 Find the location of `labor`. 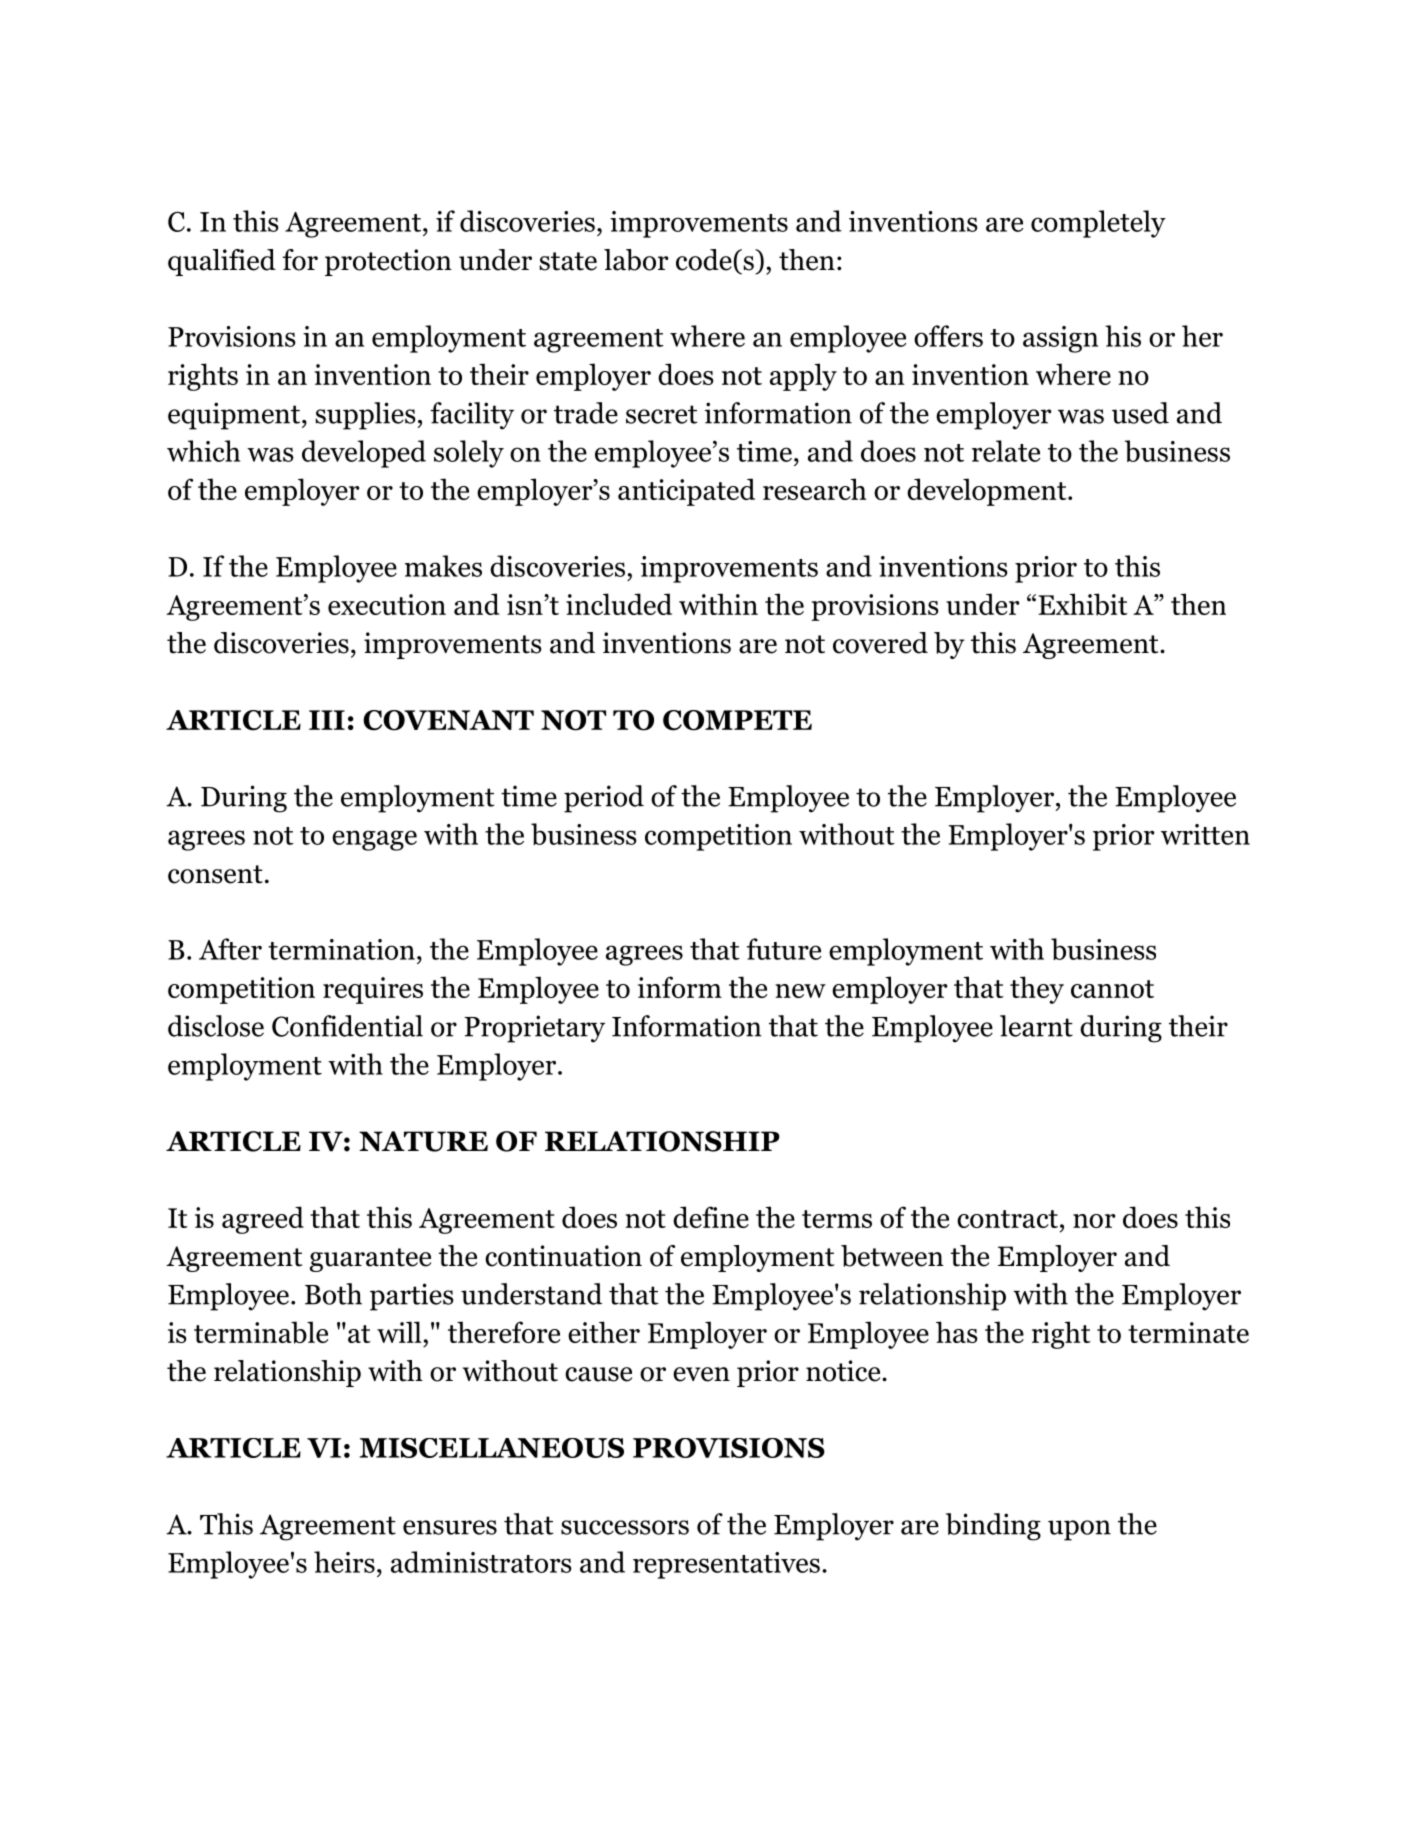

labor is located at coordinates (636, 260).
